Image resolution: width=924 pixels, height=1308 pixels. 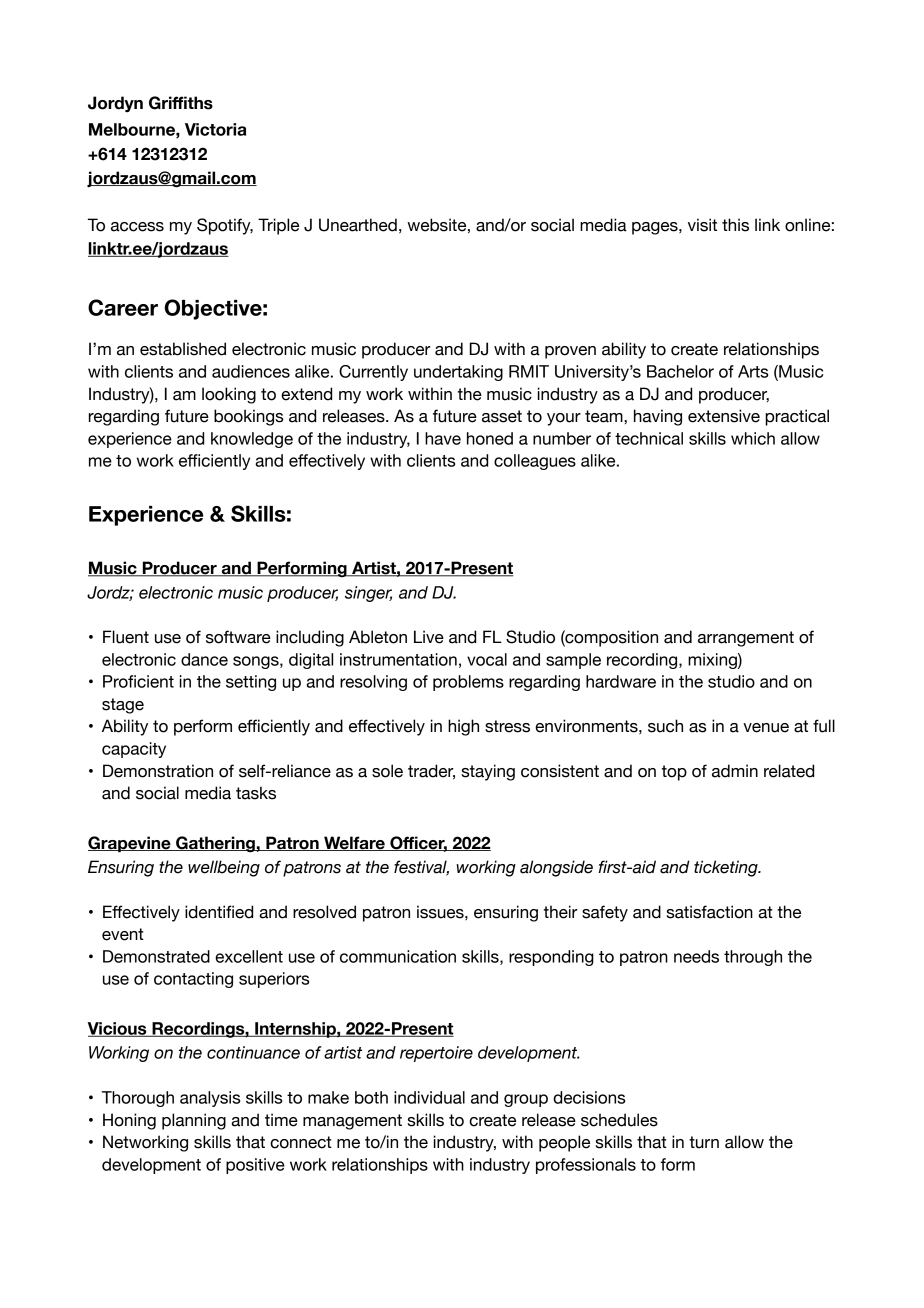 I want to click on Unearthed, so click(x=358, y=225).
